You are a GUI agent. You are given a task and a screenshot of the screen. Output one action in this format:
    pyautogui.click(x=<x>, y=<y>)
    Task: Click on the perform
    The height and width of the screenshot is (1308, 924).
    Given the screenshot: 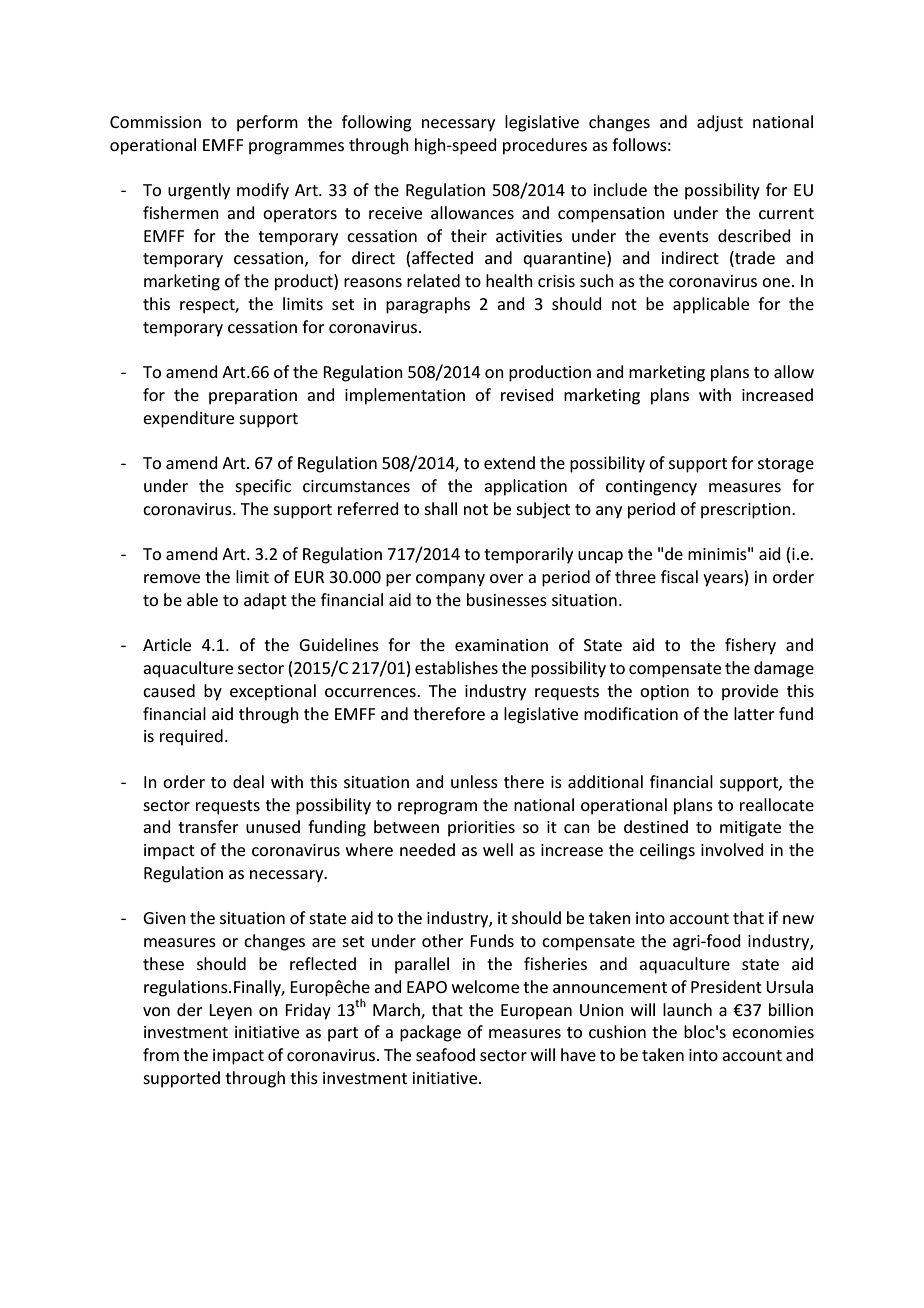 What is the action you would take?
    pyautogui.click(x=267, y=123)
